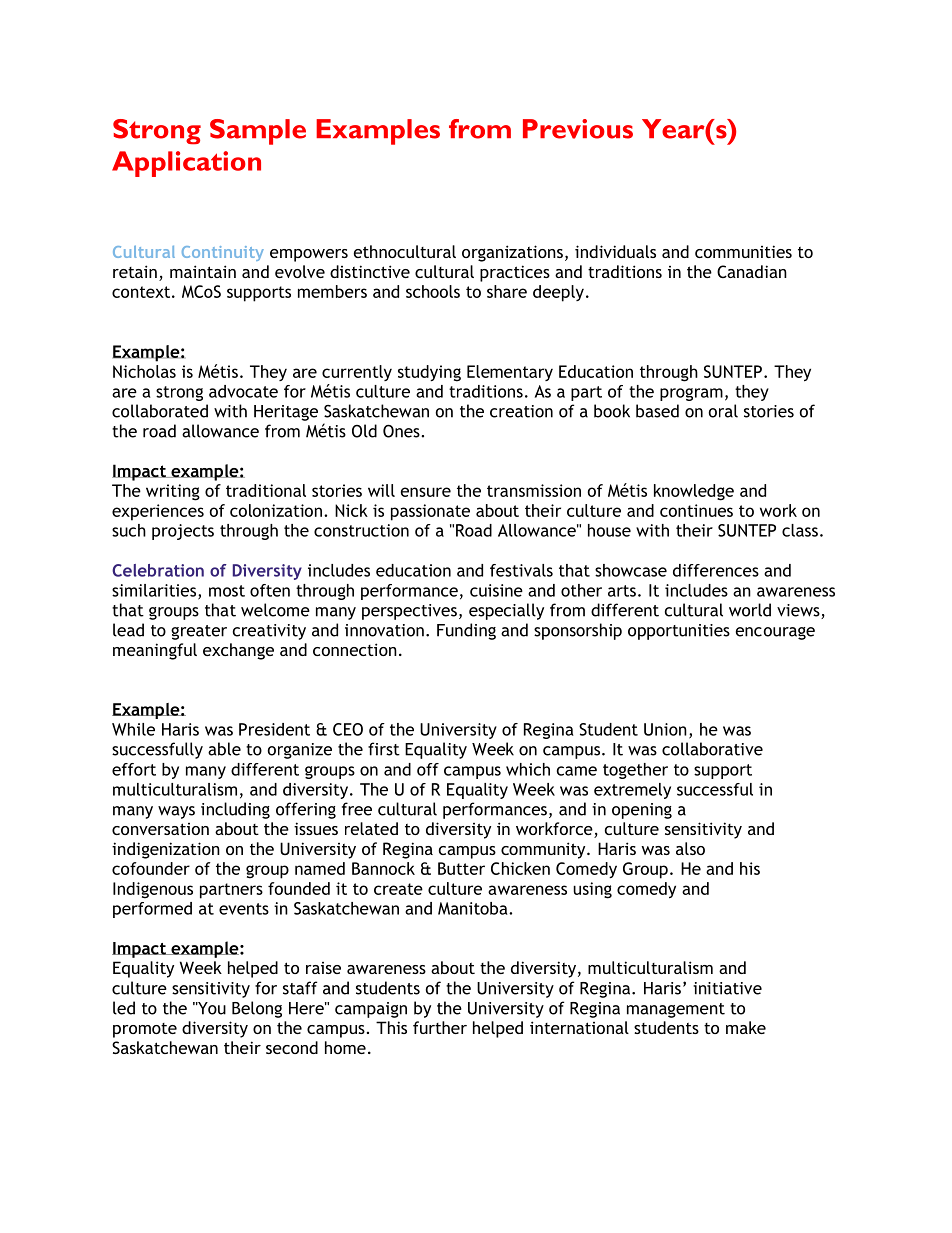 The image size is (952, 1233). I want to click on communities, so click(743, 251).
